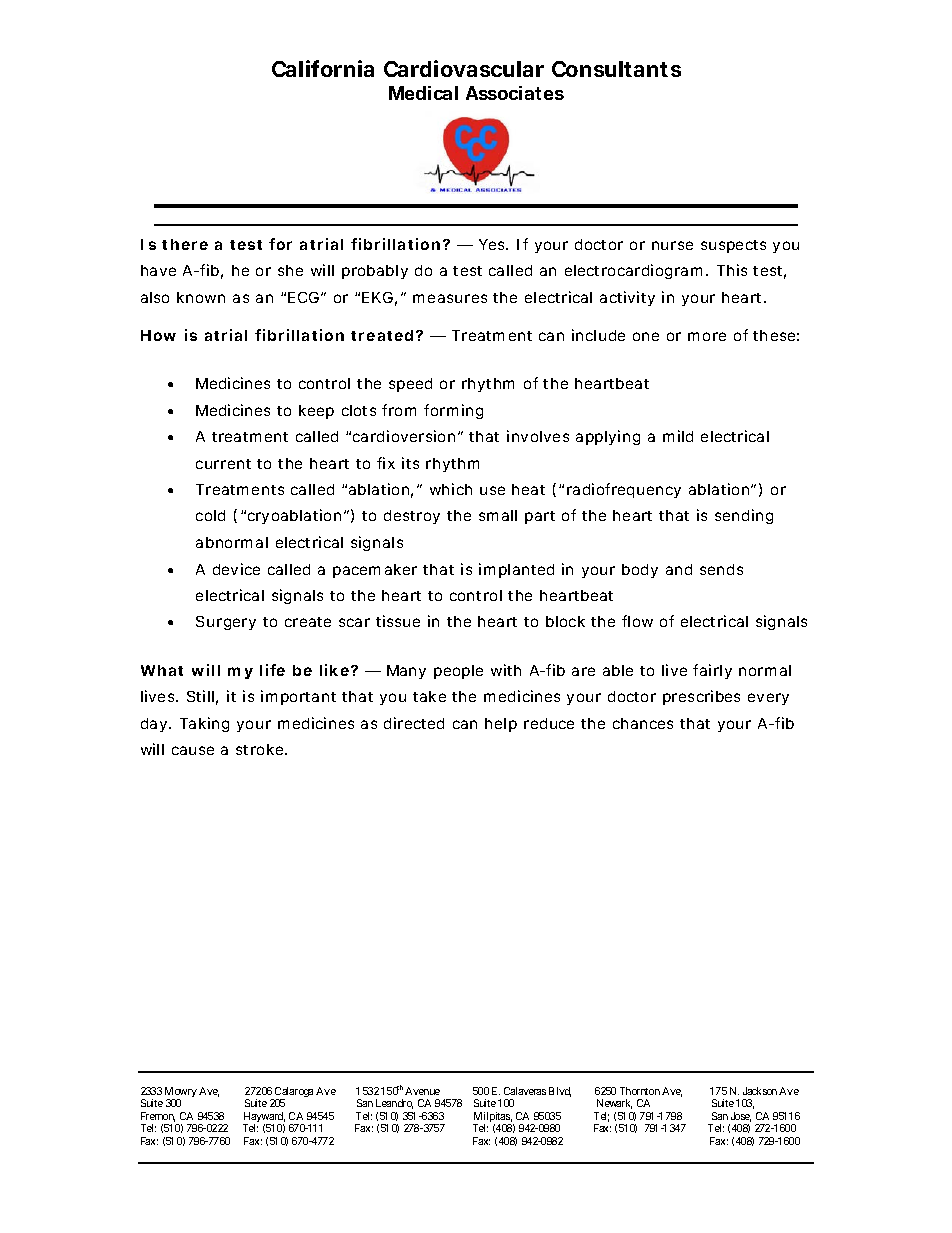 The height and width of the screenshot is (1233, 952). What do you see at coordinates (501, 725) in the screenshot?
I see `help` at bounding box center [501, 725].
